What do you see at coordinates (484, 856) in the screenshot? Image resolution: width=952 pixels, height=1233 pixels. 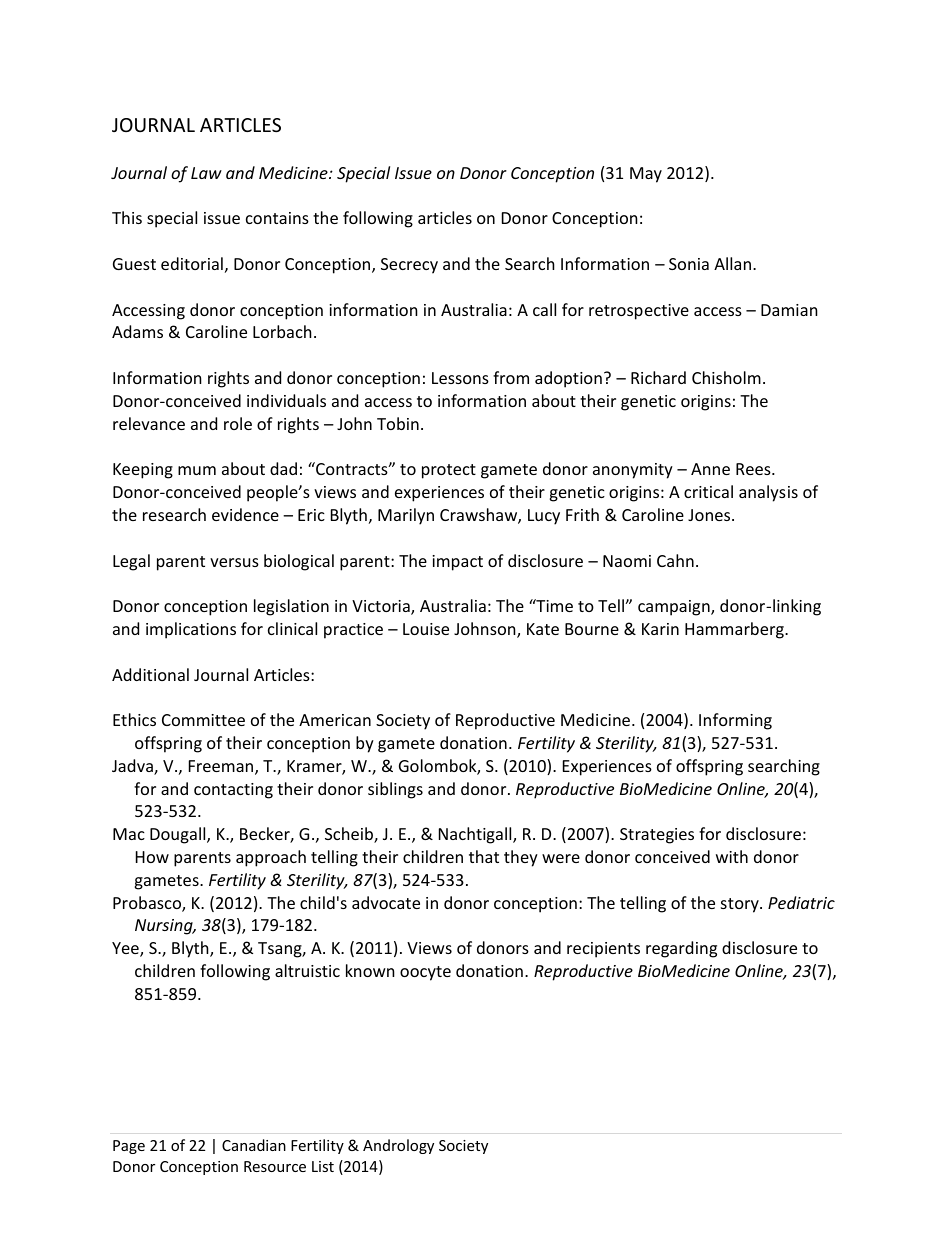 I see `that` at bounding box center [484, 856].
